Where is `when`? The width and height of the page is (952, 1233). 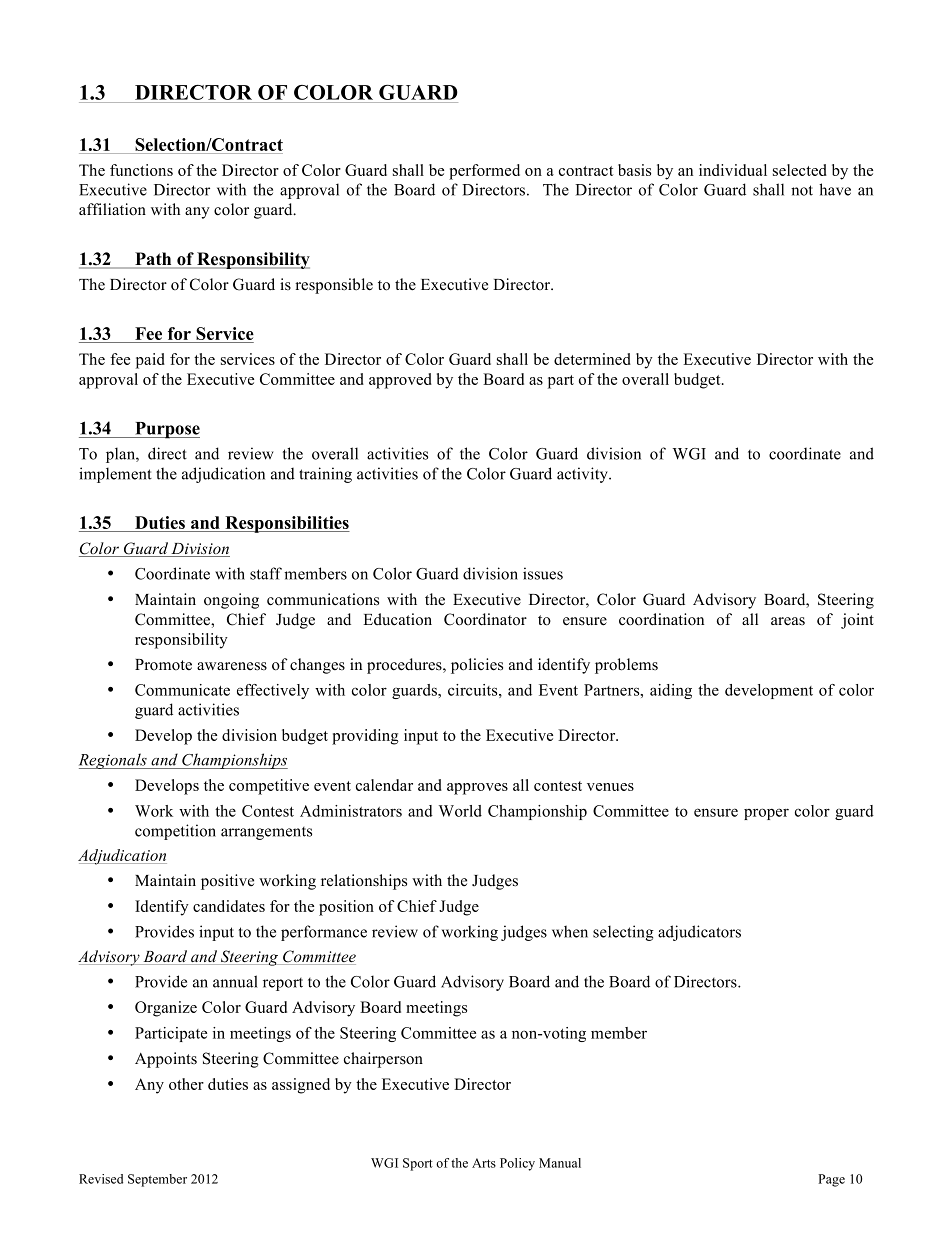 when is located at coordinates (570, 931).
